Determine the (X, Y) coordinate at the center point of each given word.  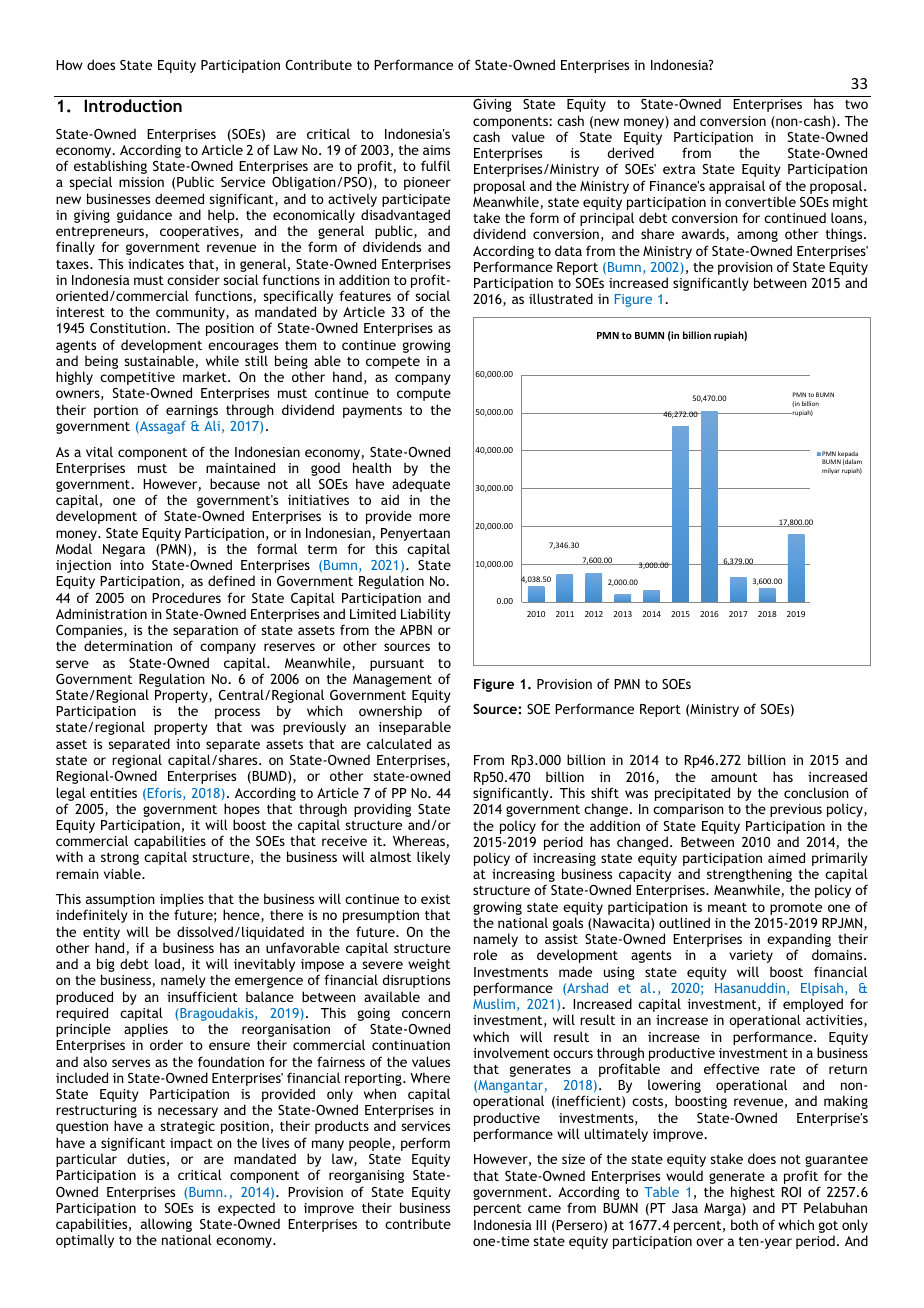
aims (436, 150)
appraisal (737, 187)
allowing (166, 1226)
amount (734, 777)
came (544, 1209)
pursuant (397, 665)
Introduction (133, 105)
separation (205, 633)
